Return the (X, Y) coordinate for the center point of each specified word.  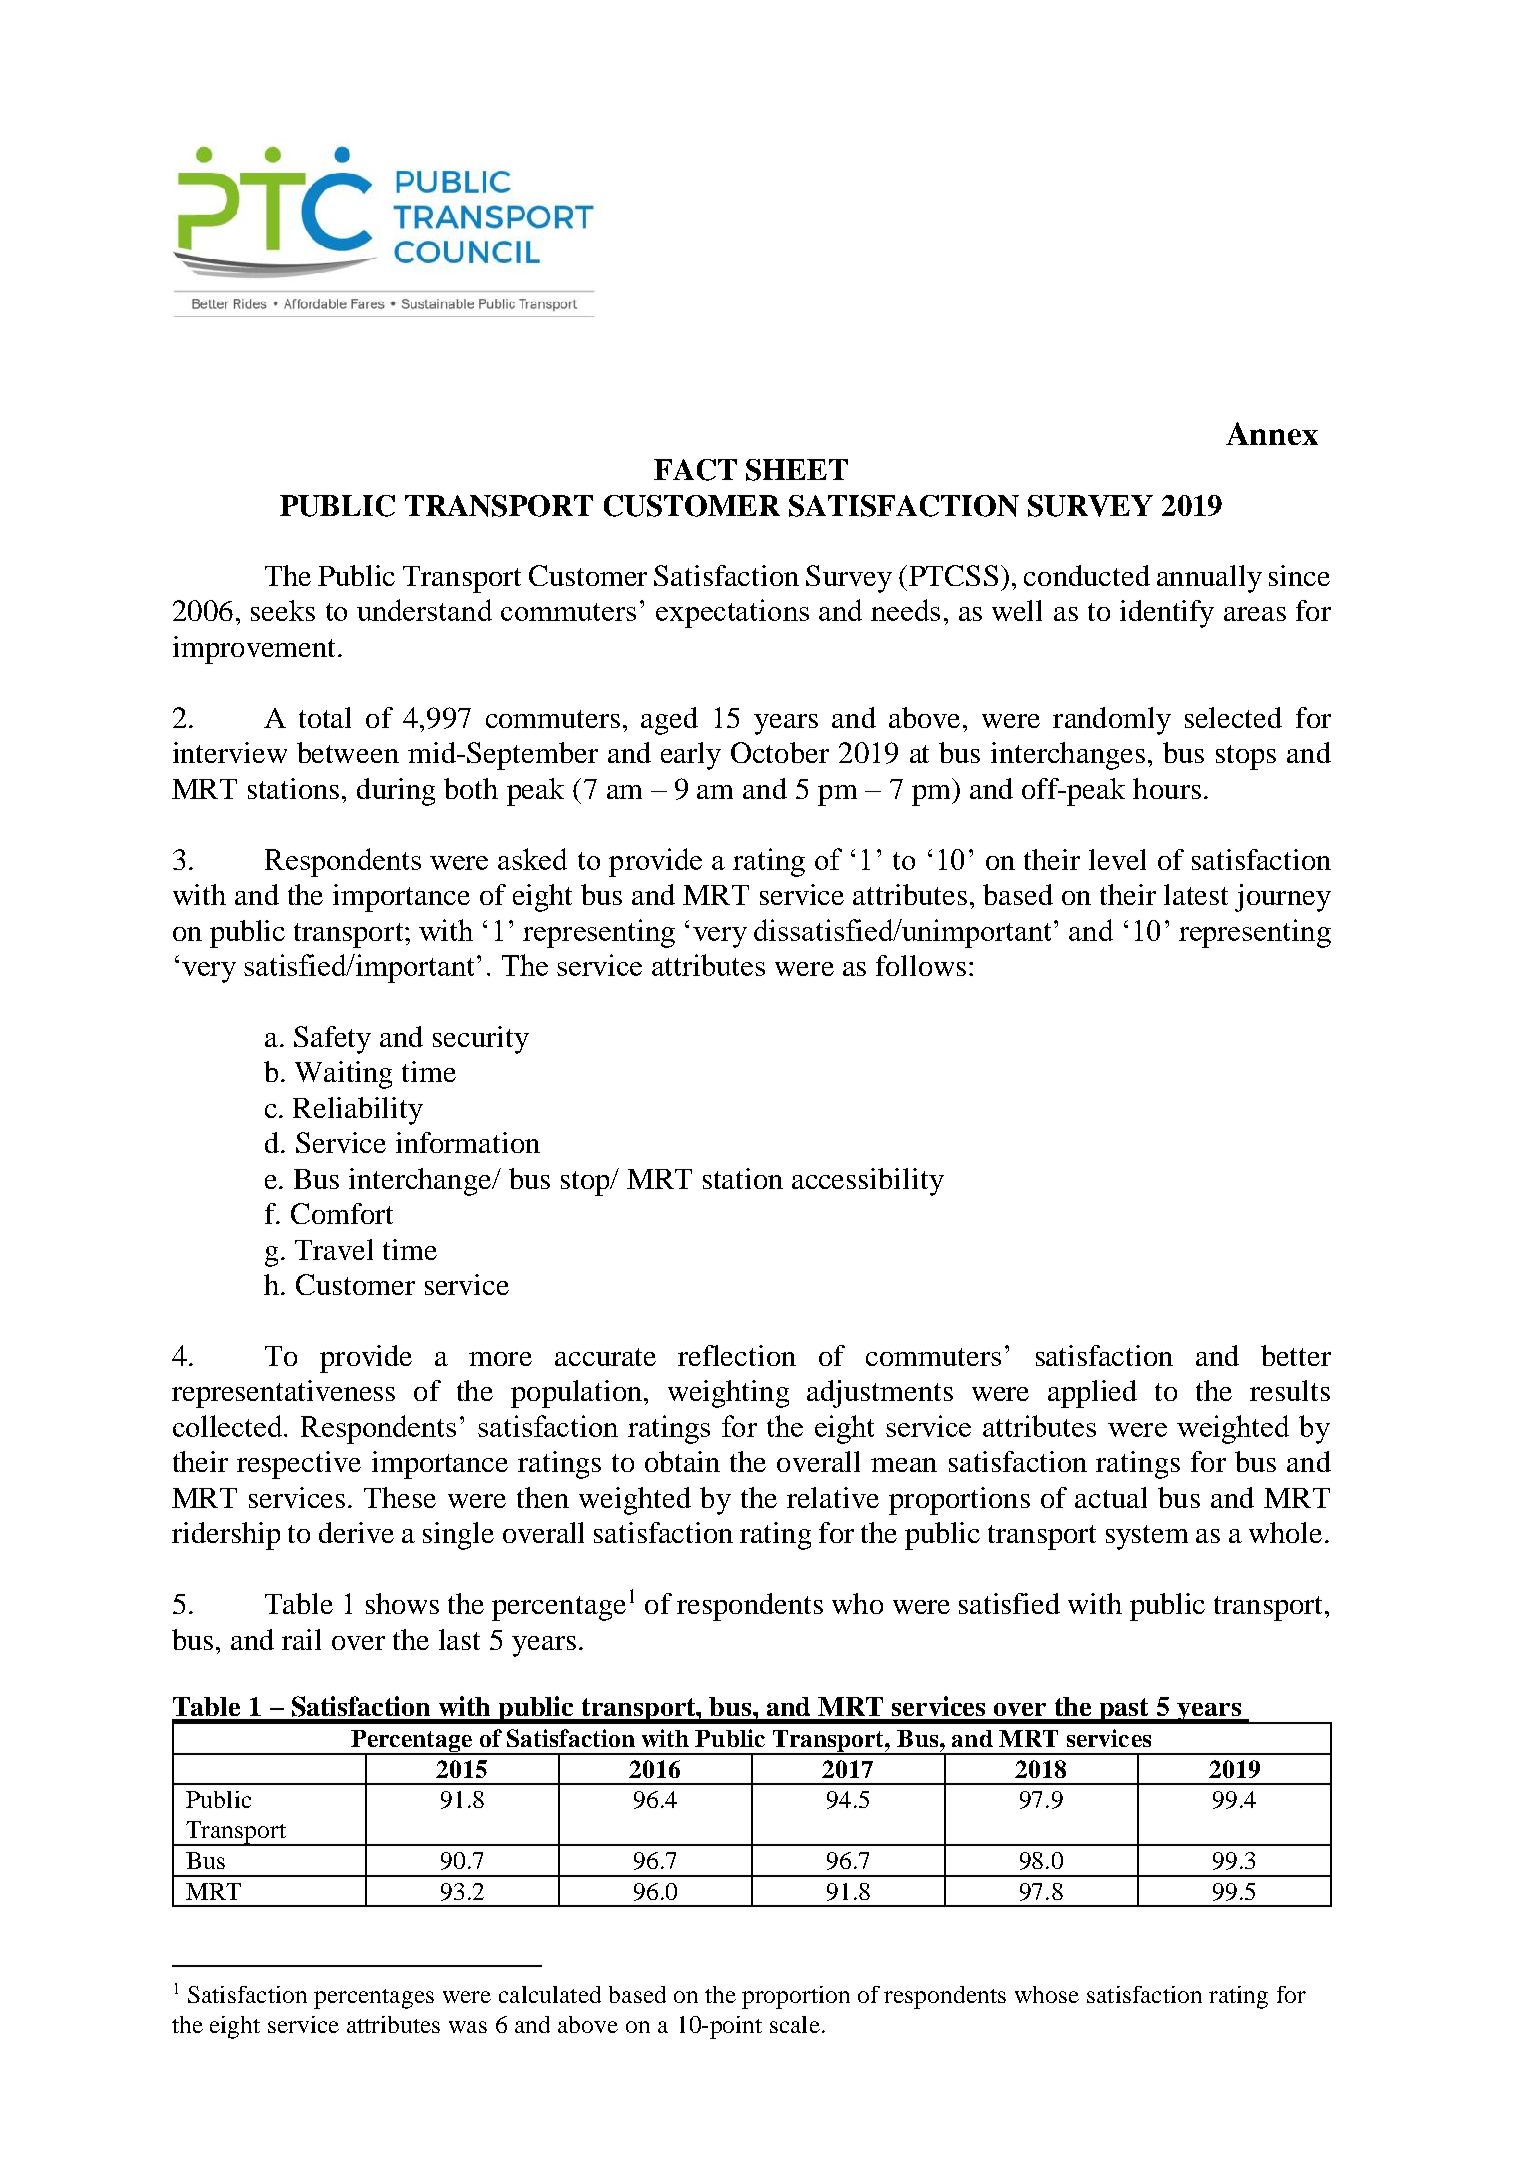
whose (1047, 1994)
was (468, 2027)
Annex (1272, 433)
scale (795, 2024)
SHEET (797, 470)
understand (424, 610)
